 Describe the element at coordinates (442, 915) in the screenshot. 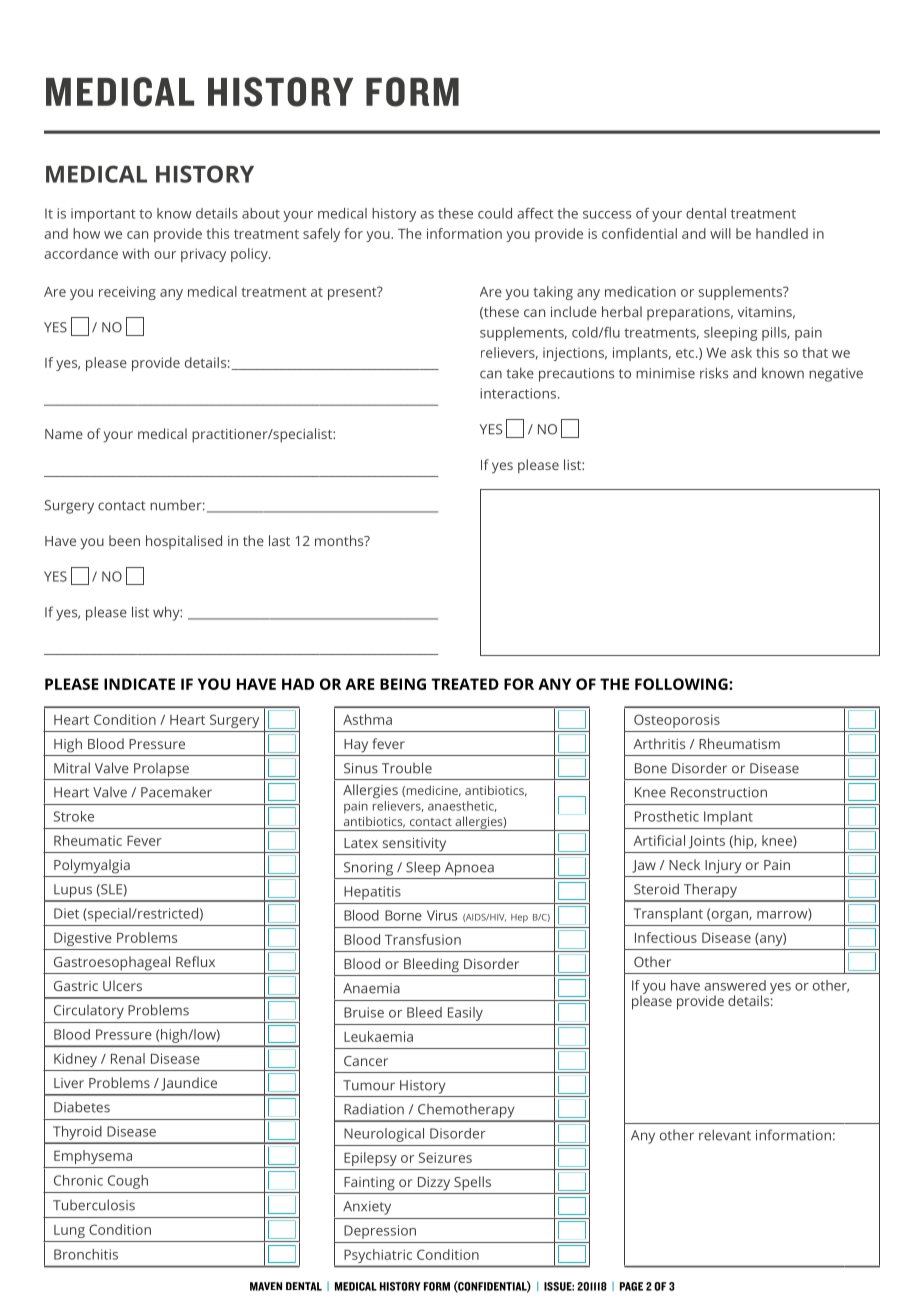

I see `Virus` at that location.
